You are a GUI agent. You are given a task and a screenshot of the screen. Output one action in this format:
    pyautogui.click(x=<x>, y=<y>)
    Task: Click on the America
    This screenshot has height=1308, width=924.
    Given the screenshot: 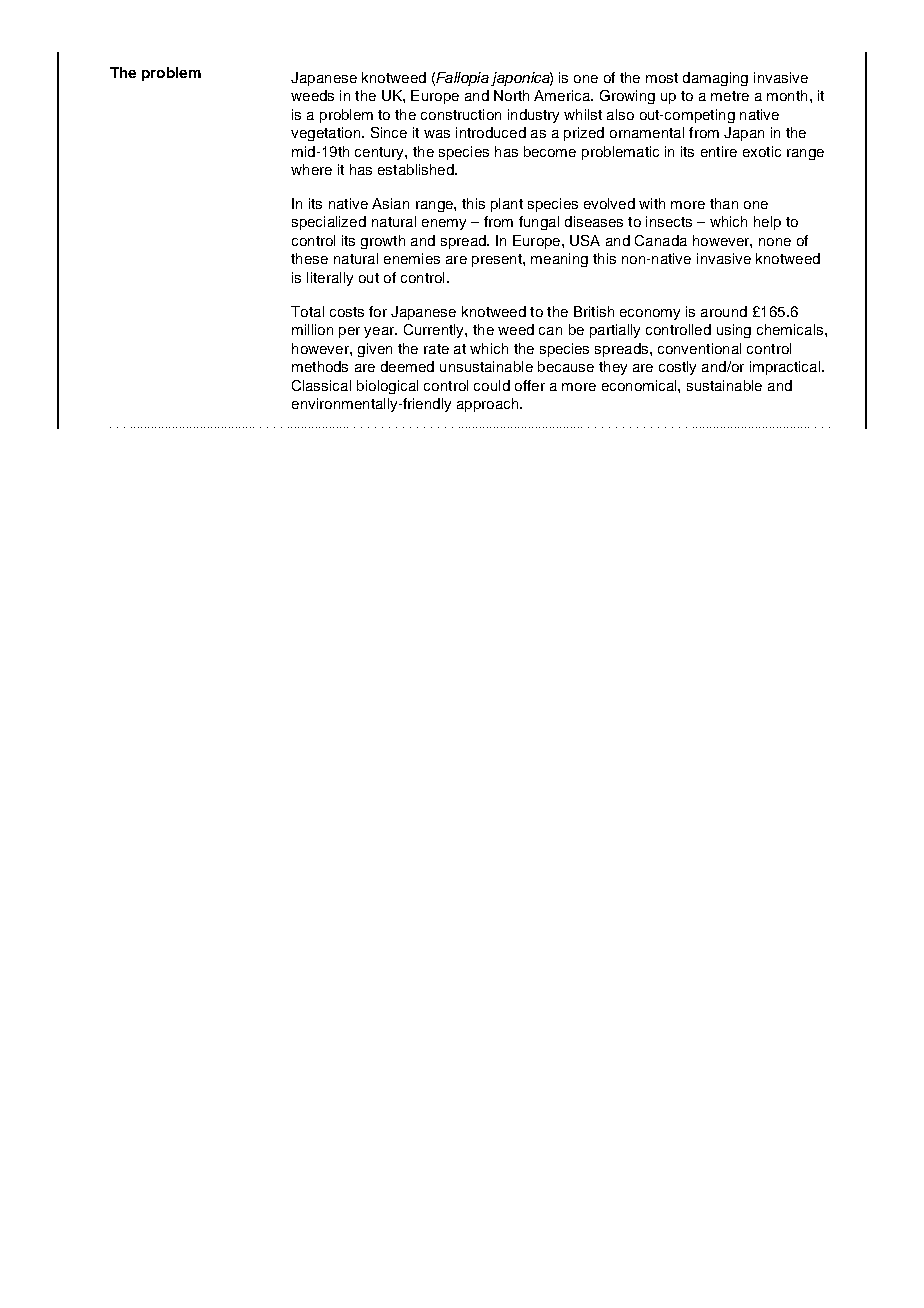 What is the action you would take?
    pyautogui.click(x=563, y=95)
